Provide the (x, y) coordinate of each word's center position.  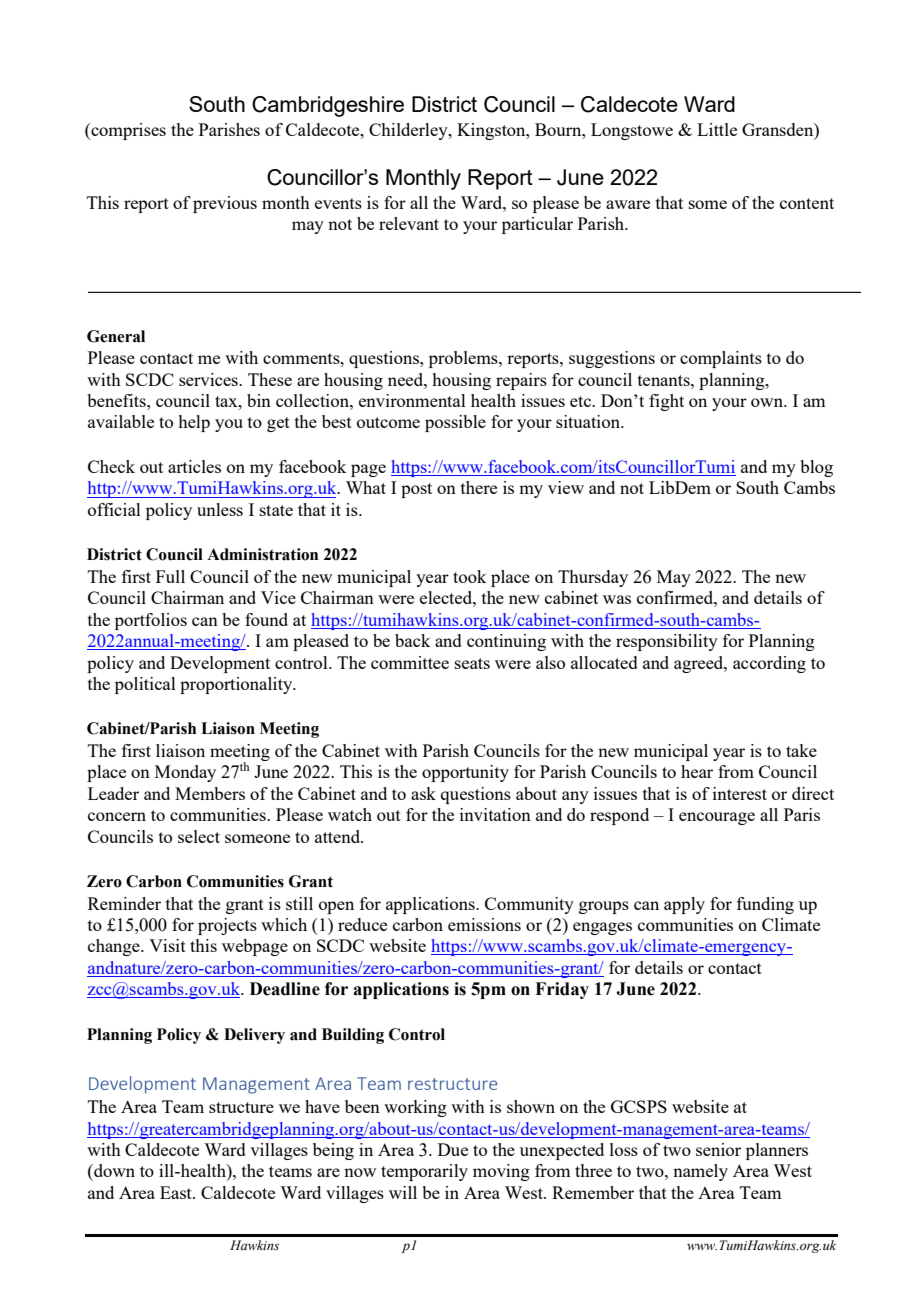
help (194, 423)
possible (455, 423)
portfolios (151, 621)
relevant (409, 223)
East (177, 1192)
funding (765, 905)
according (769, 664)
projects (227, 926)
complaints (721, 359)
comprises (127, 131)
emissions (484, 924)
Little (717, 129)
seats (472, 663)
